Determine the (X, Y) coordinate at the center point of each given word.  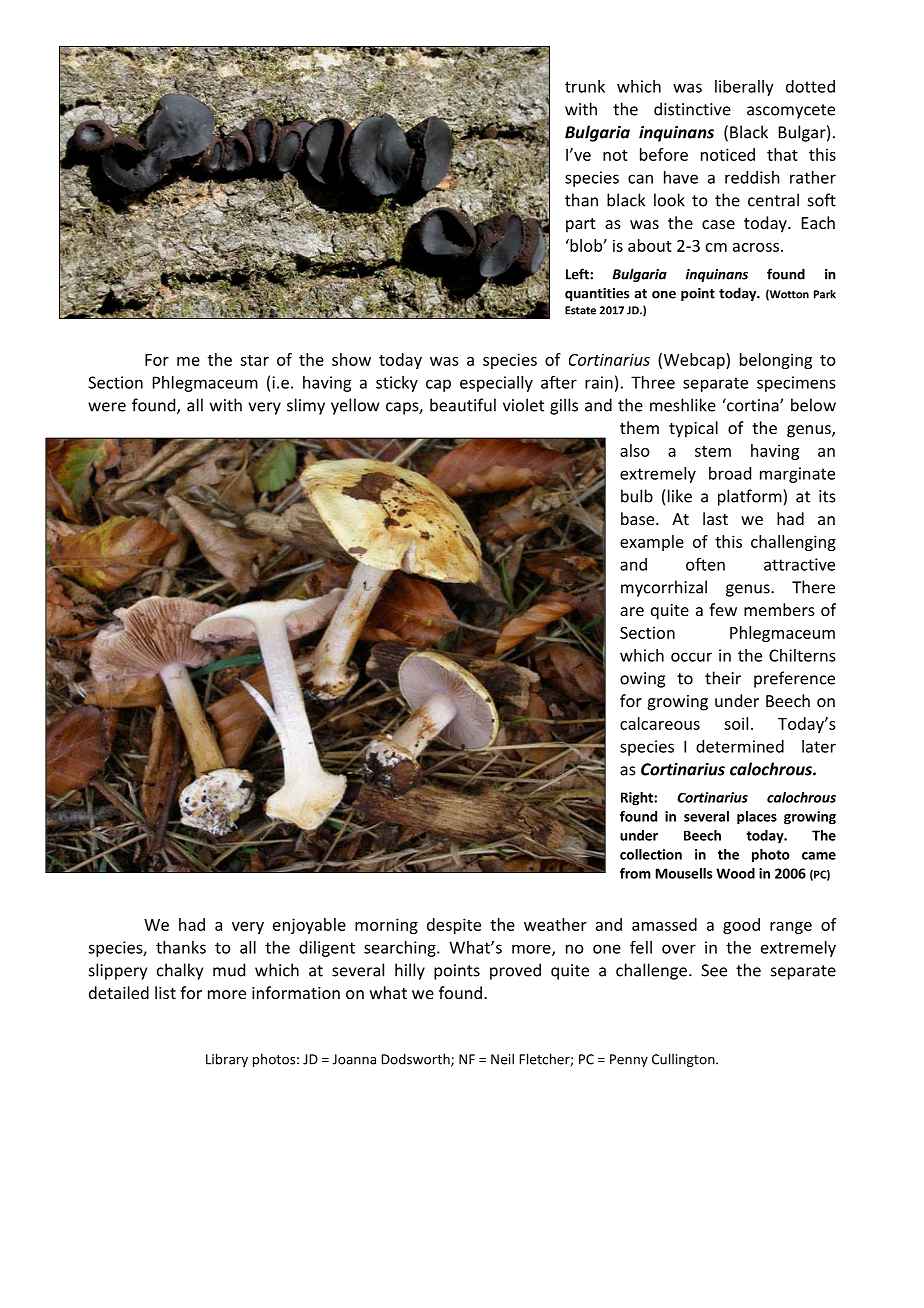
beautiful (463, 405)
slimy (306, 406)
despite (454, 926)
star (254, 360)
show (351, 359)
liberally (744, 88)
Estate (580, 310)
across (756, 247)
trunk (585, 86)
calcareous (660, 723)
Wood (735, 873)
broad (730, 473)
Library (227, 1060)
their (723, 678)
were (107, 407)
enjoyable (309, 926)
